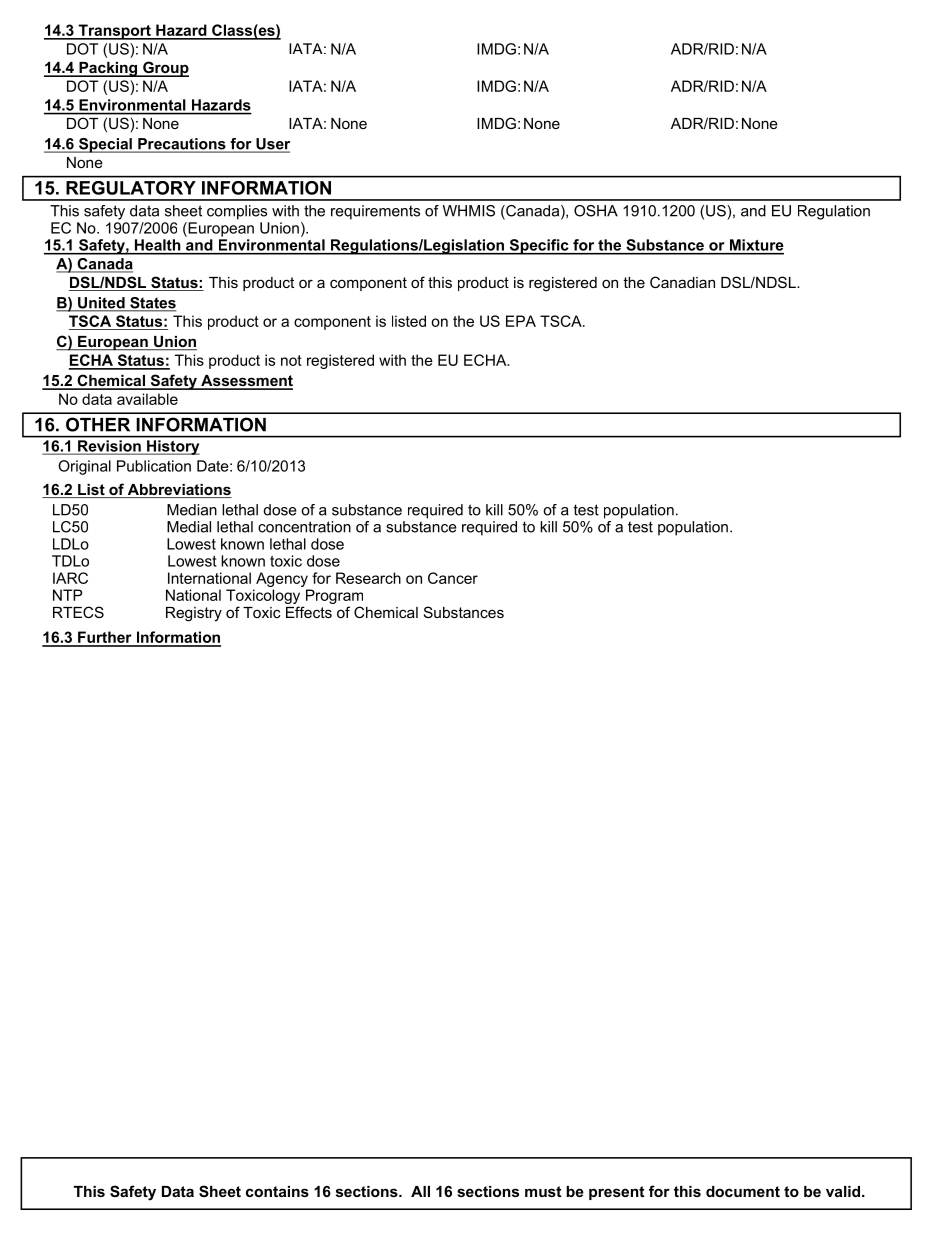  What do you see at coordinates (420, 1191) in the screenshot?
I see `All` at bounding box center [420, 1191].
